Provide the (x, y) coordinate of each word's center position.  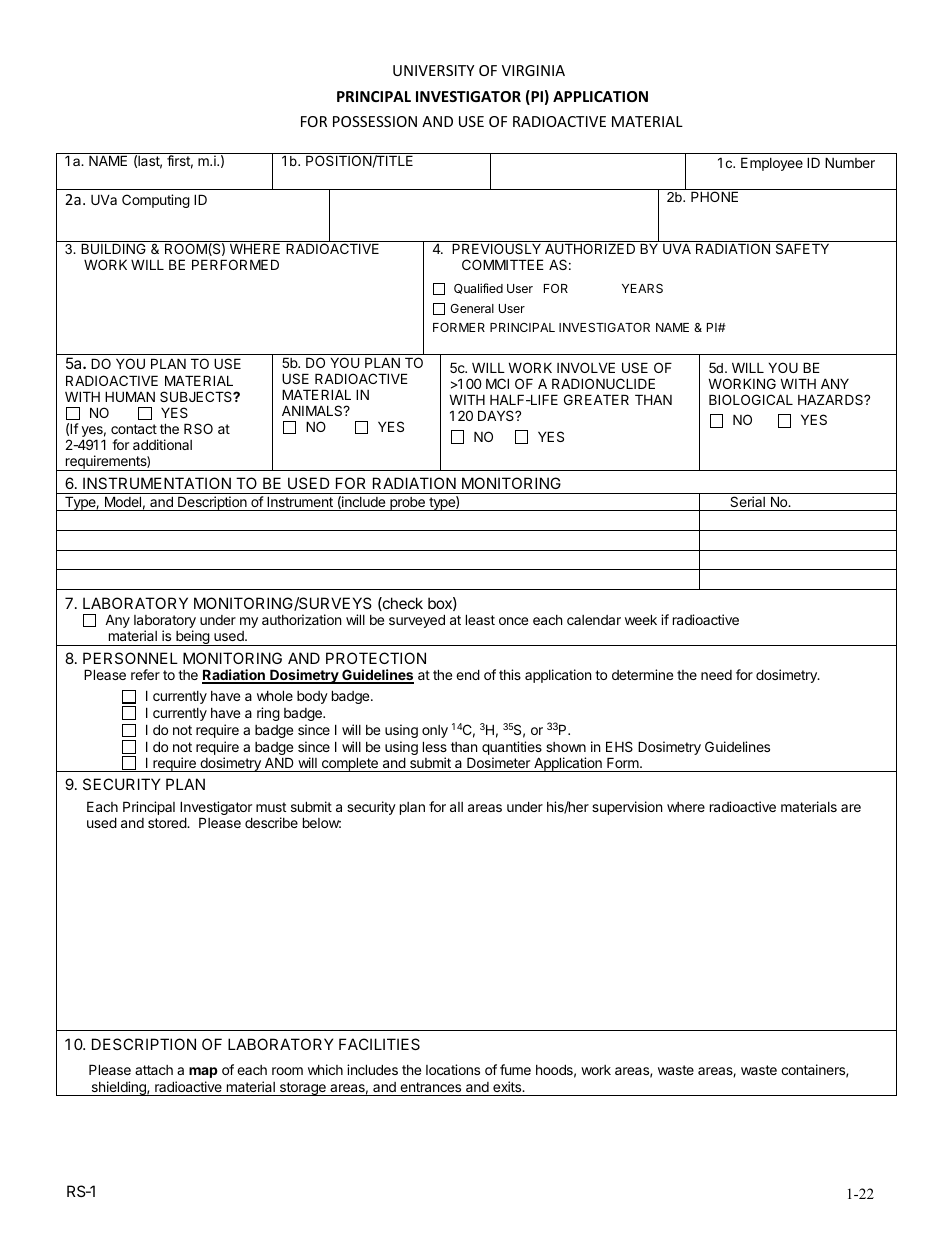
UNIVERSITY (433, 70)
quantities (512, 748)
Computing (156, 201)
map (203, 1072)
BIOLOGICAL (751, 399)
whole (275, 695)
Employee (772, 164)
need (716, 675)
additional (162, 444)
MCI (497, 383)
